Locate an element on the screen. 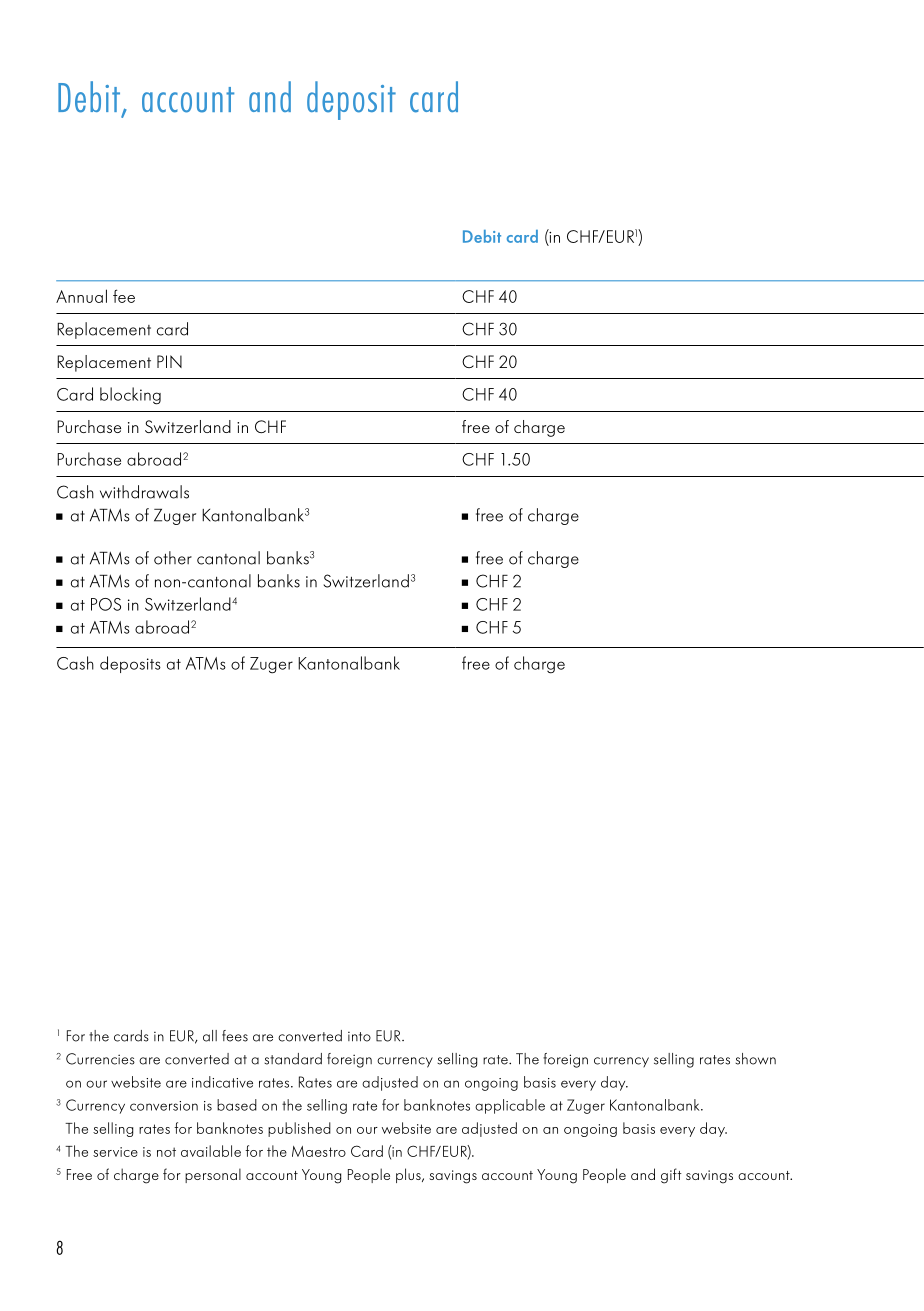 The width and height of the screenshot is (924, 1311). plus is located at coordinates (409, 1175).
